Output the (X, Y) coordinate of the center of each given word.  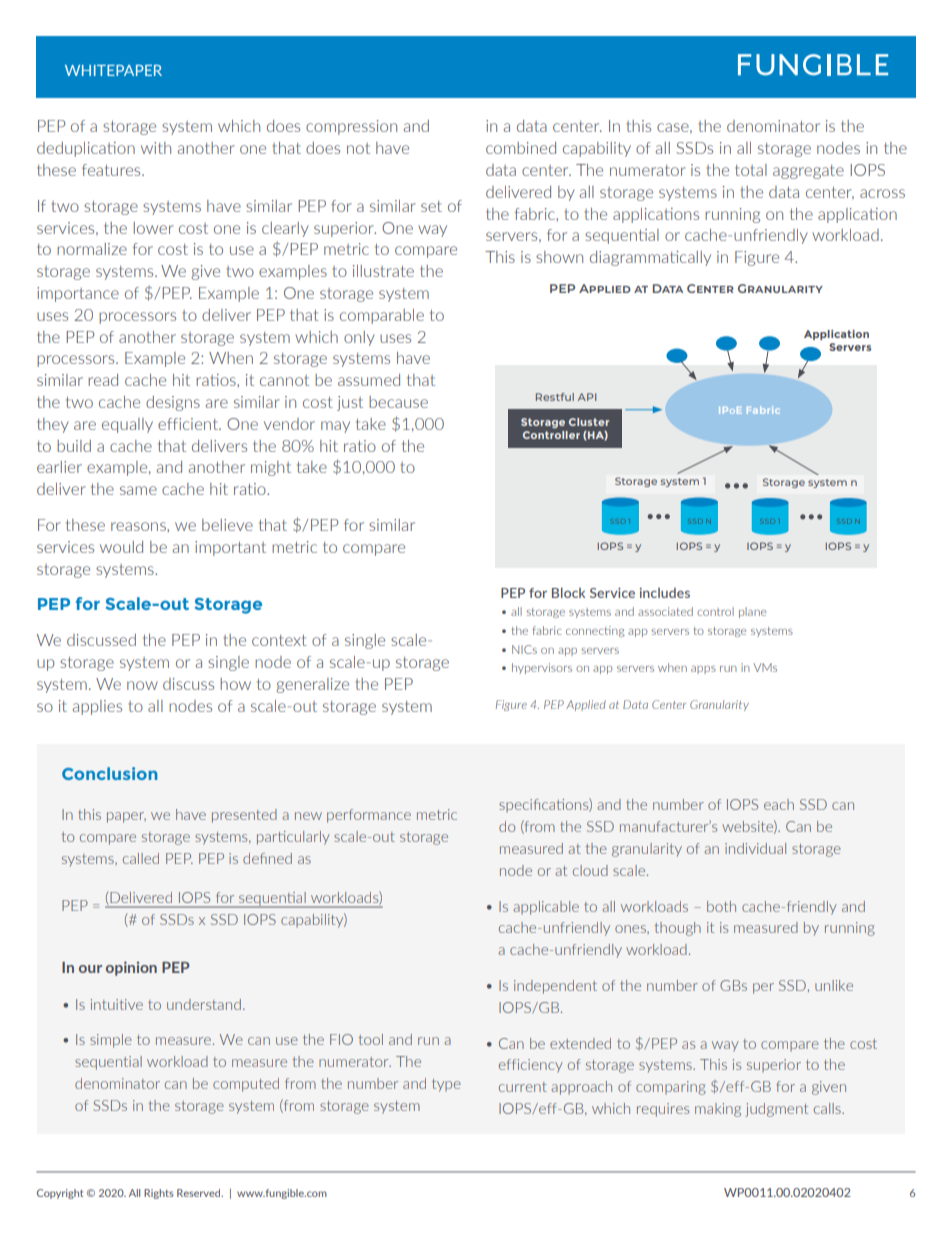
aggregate (808, 172)
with (156, 148)
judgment (776, 1110)
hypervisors (542, 668)
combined (521, 148)
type (446, 1085)
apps (703, 670)
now (142, 685)
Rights (159, 1194)
